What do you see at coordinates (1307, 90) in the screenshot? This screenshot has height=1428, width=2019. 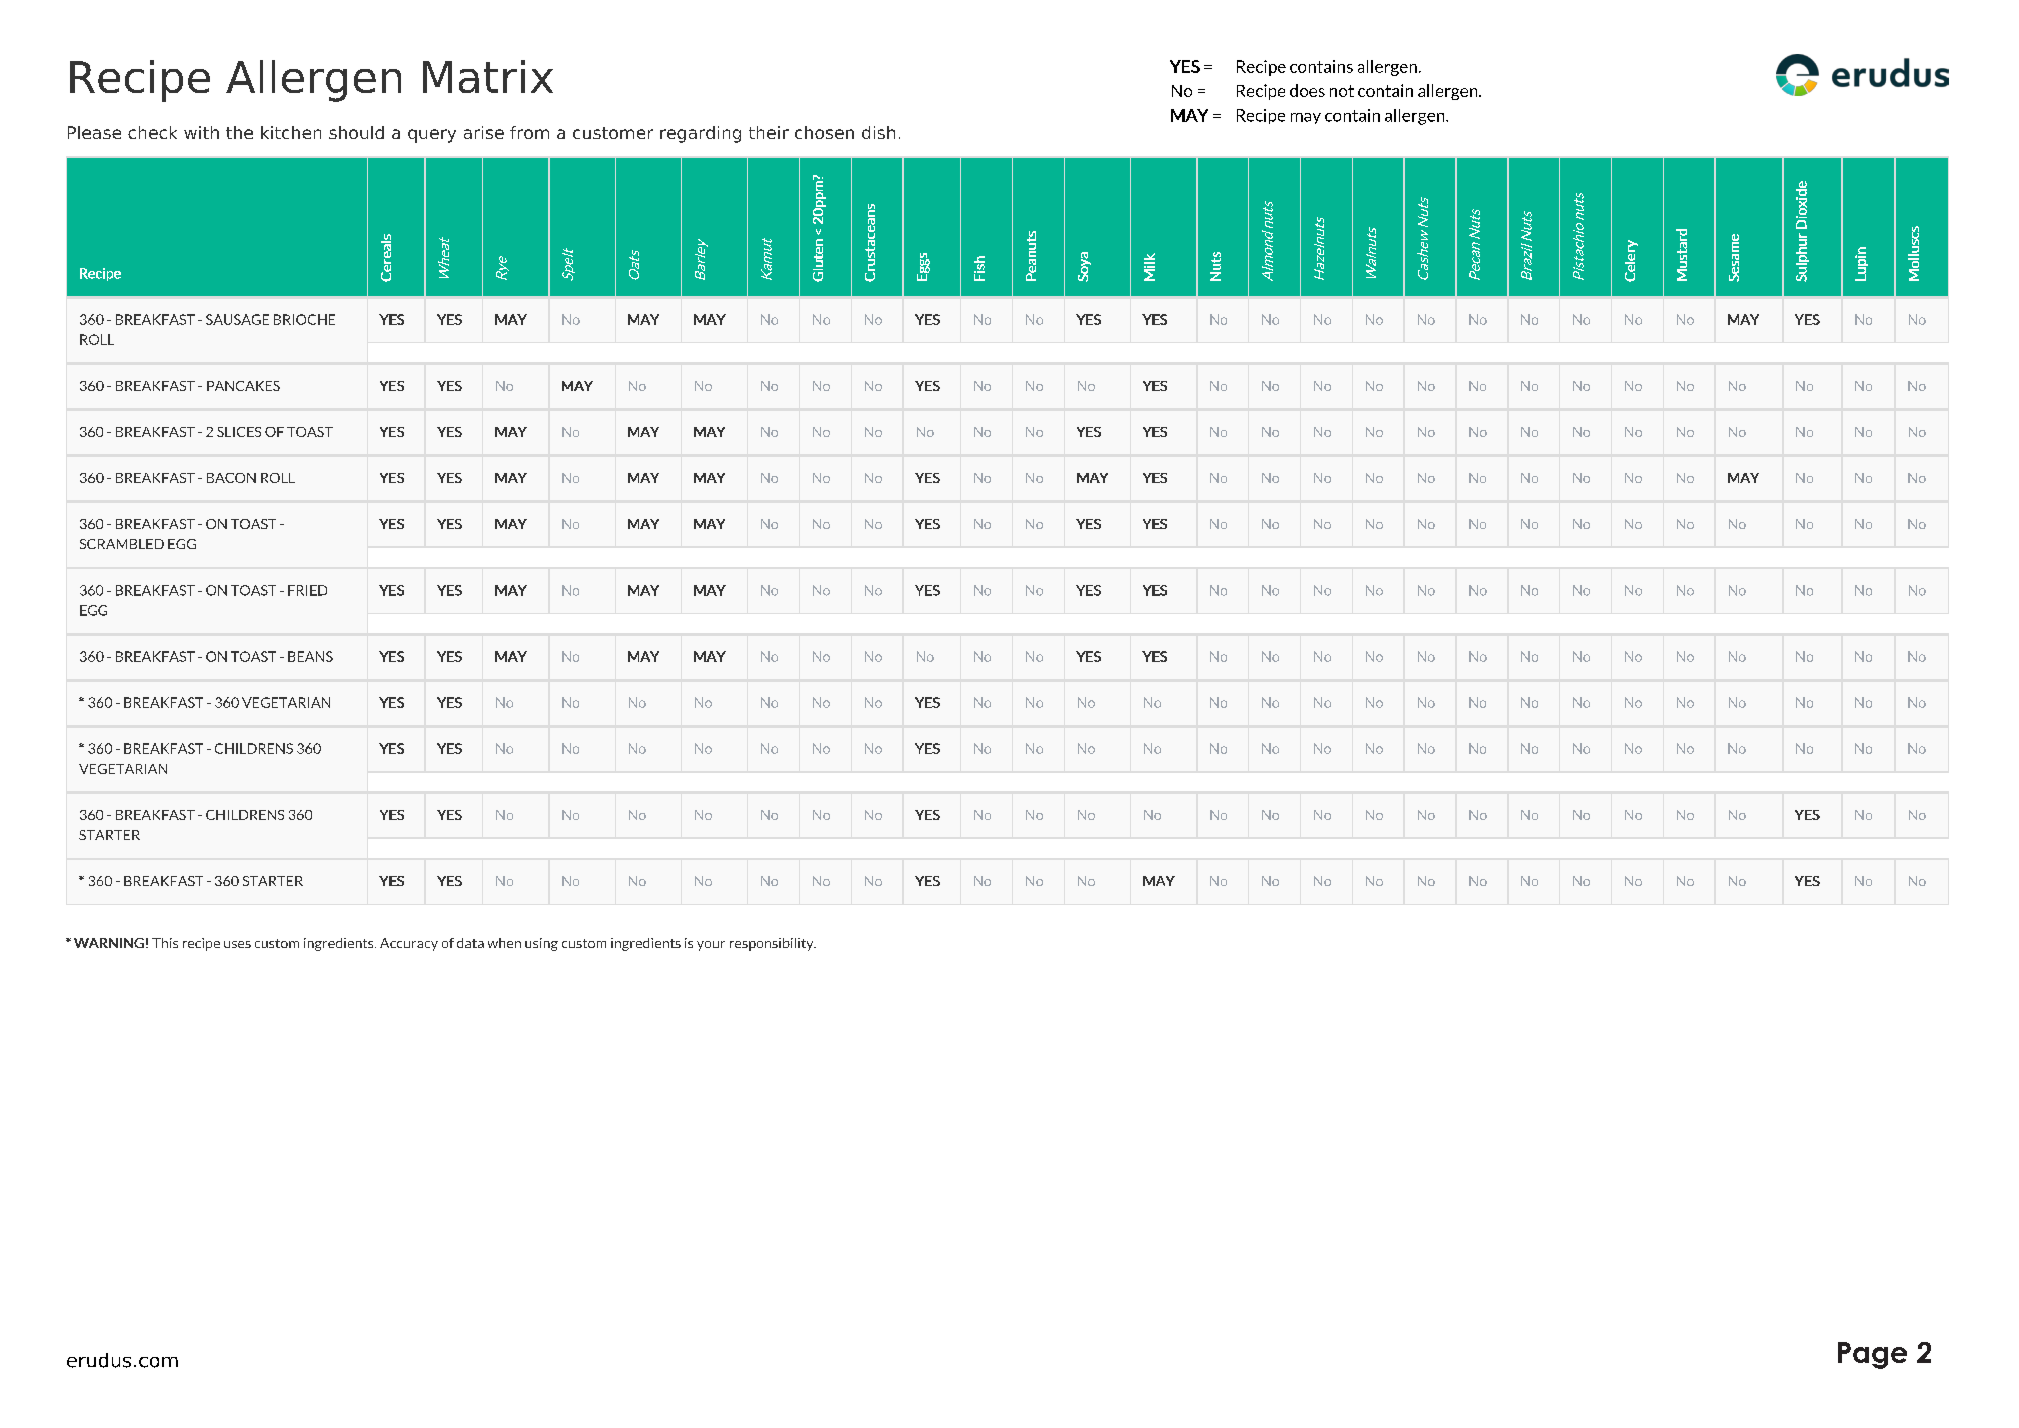 I see `does` at bounding box center [1307, 90].
